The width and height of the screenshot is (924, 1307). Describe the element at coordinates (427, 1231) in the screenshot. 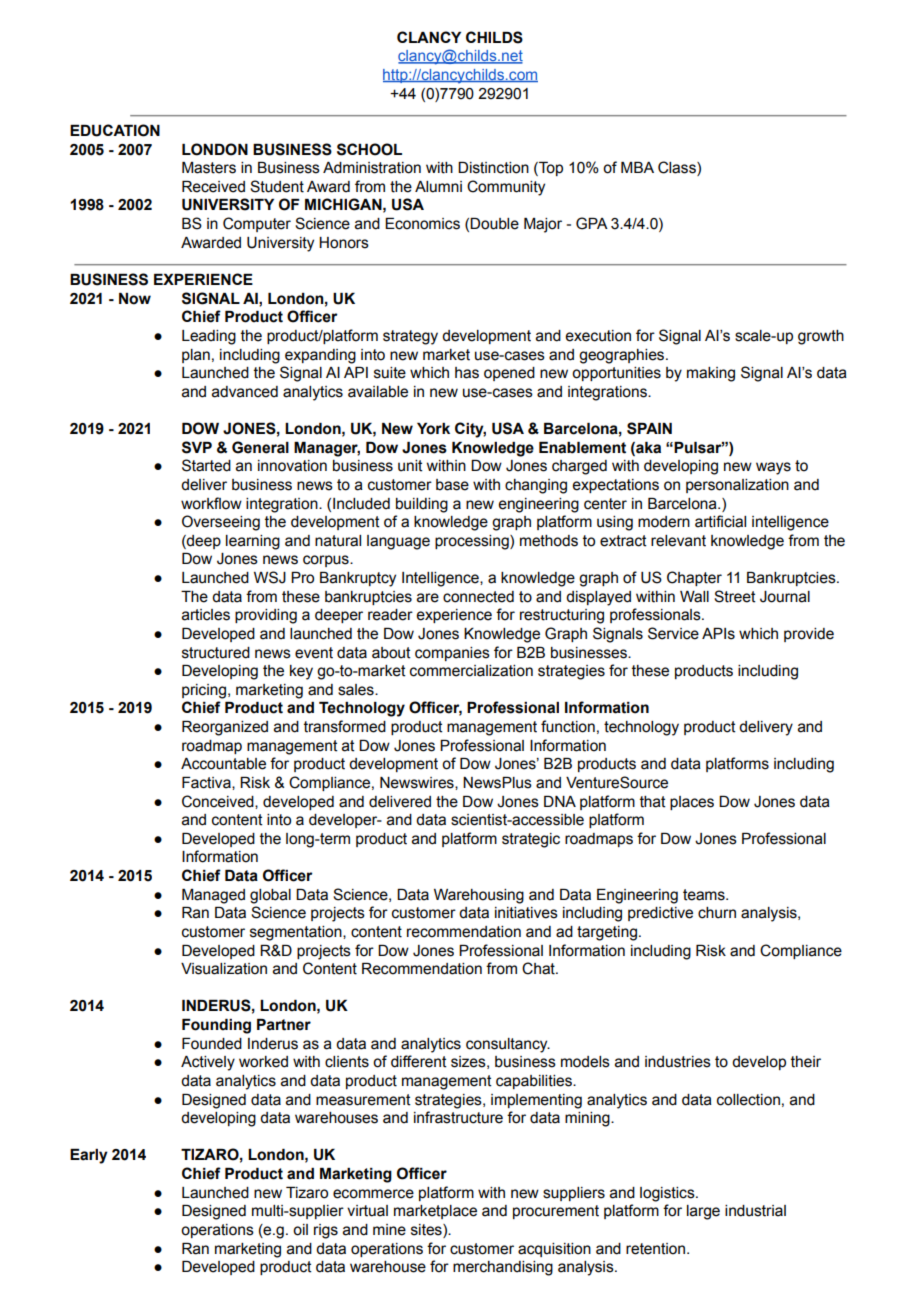

I see `sites` at that location.
